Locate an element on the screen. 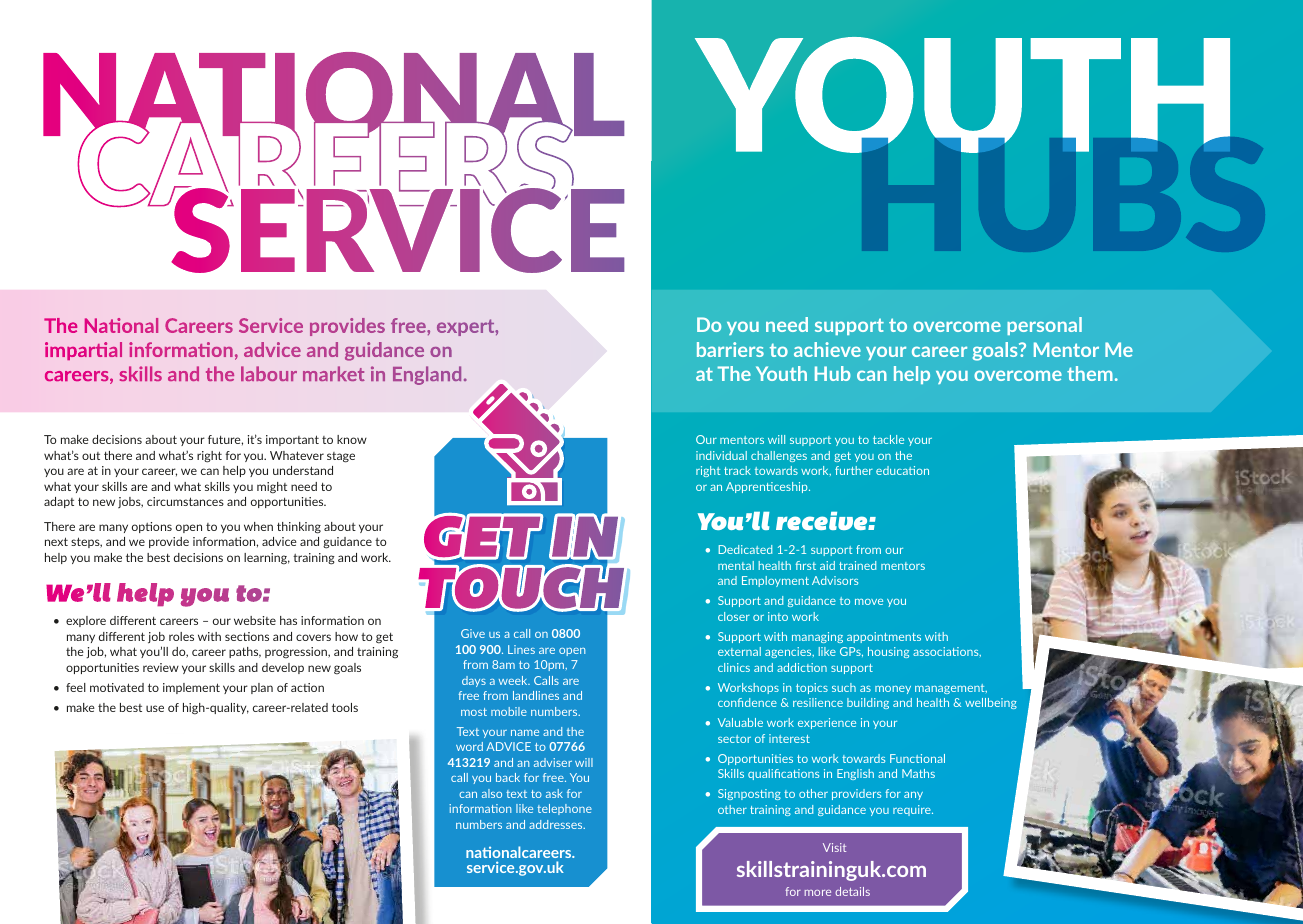 The width and height of the screenshot is (1303, 924). Give is located at coordinates (473, 633).
